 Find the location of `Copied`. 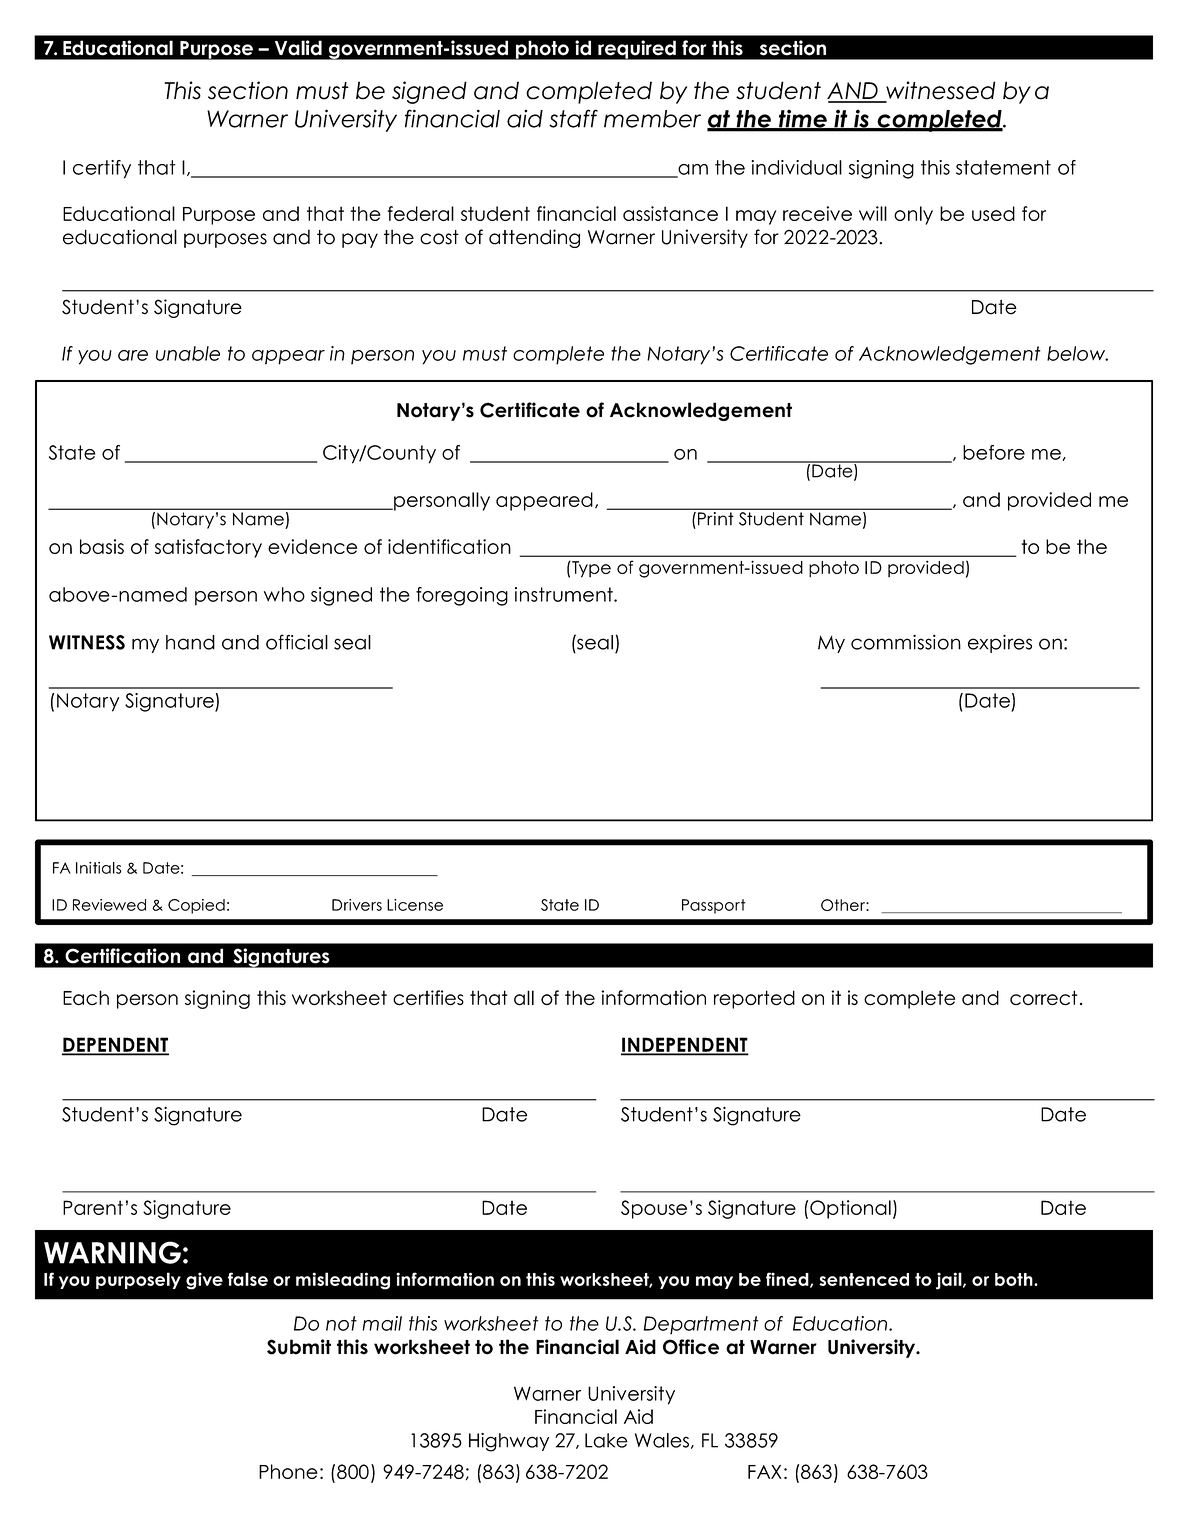

Copied is located at coordinates (196, 906).
